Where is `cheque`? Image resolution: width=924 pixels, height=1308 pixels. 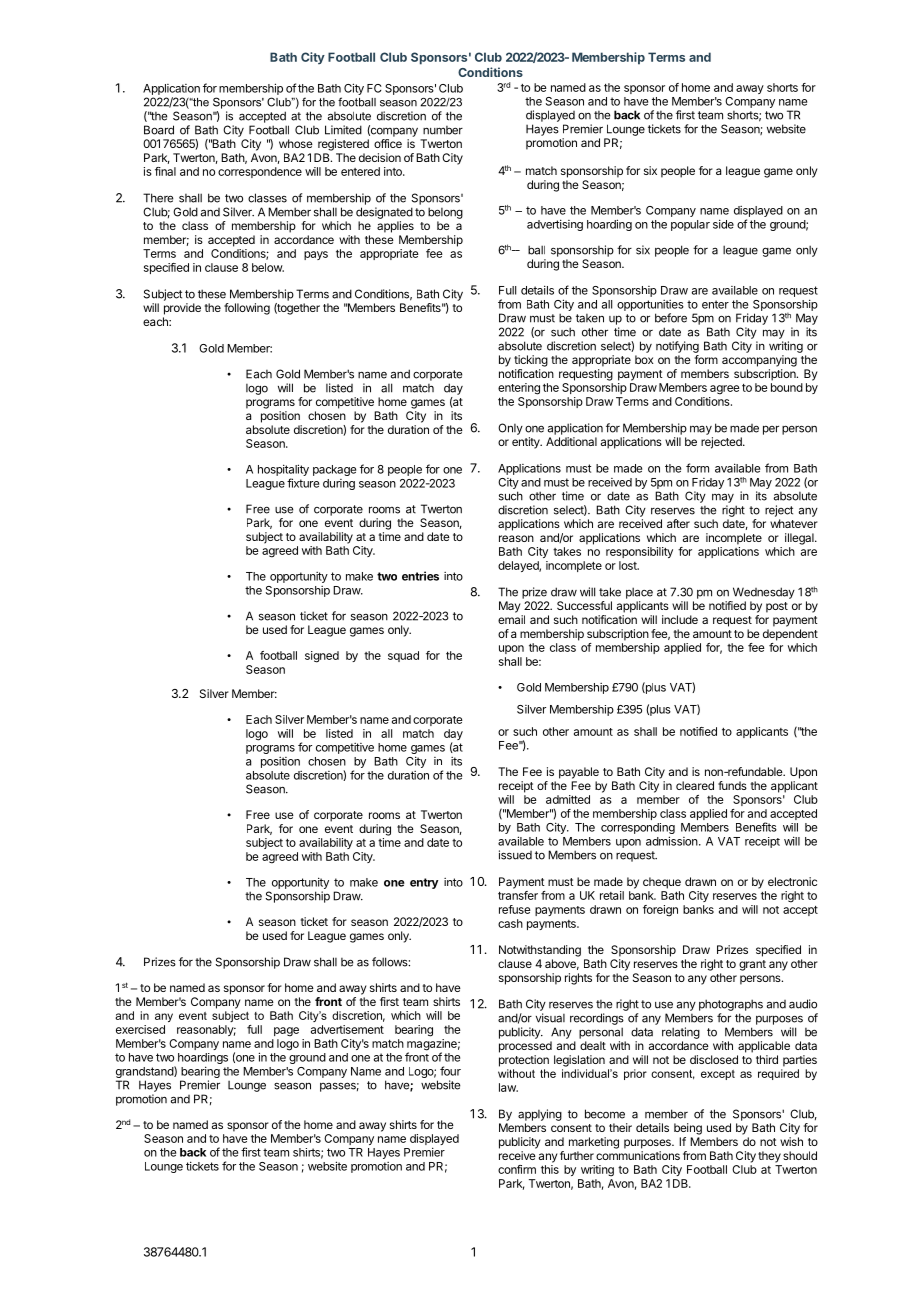
cheque is located at coordinates (662, 883).
